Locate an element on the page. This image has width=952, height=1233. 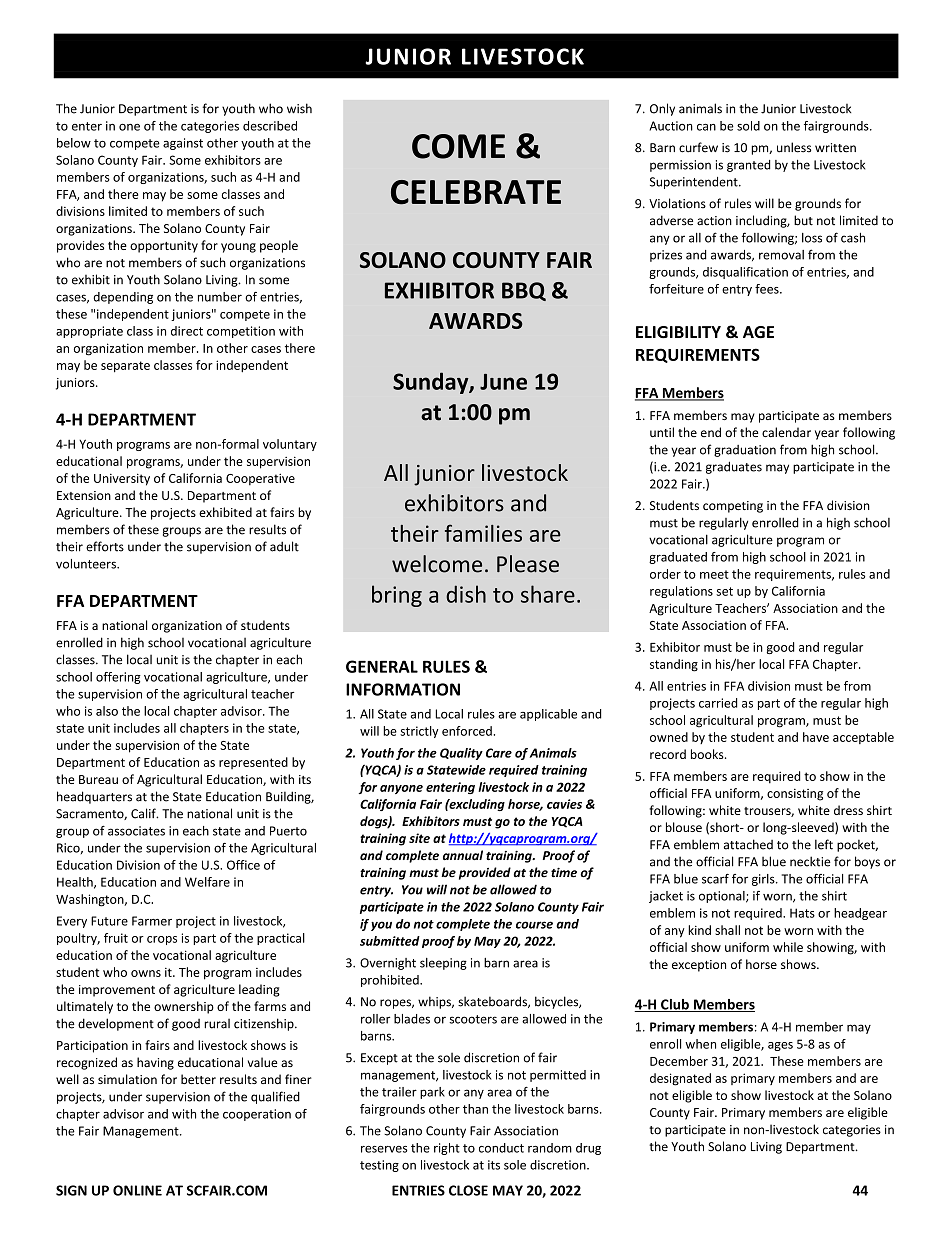
offering is located at coordinates (118, 678).
